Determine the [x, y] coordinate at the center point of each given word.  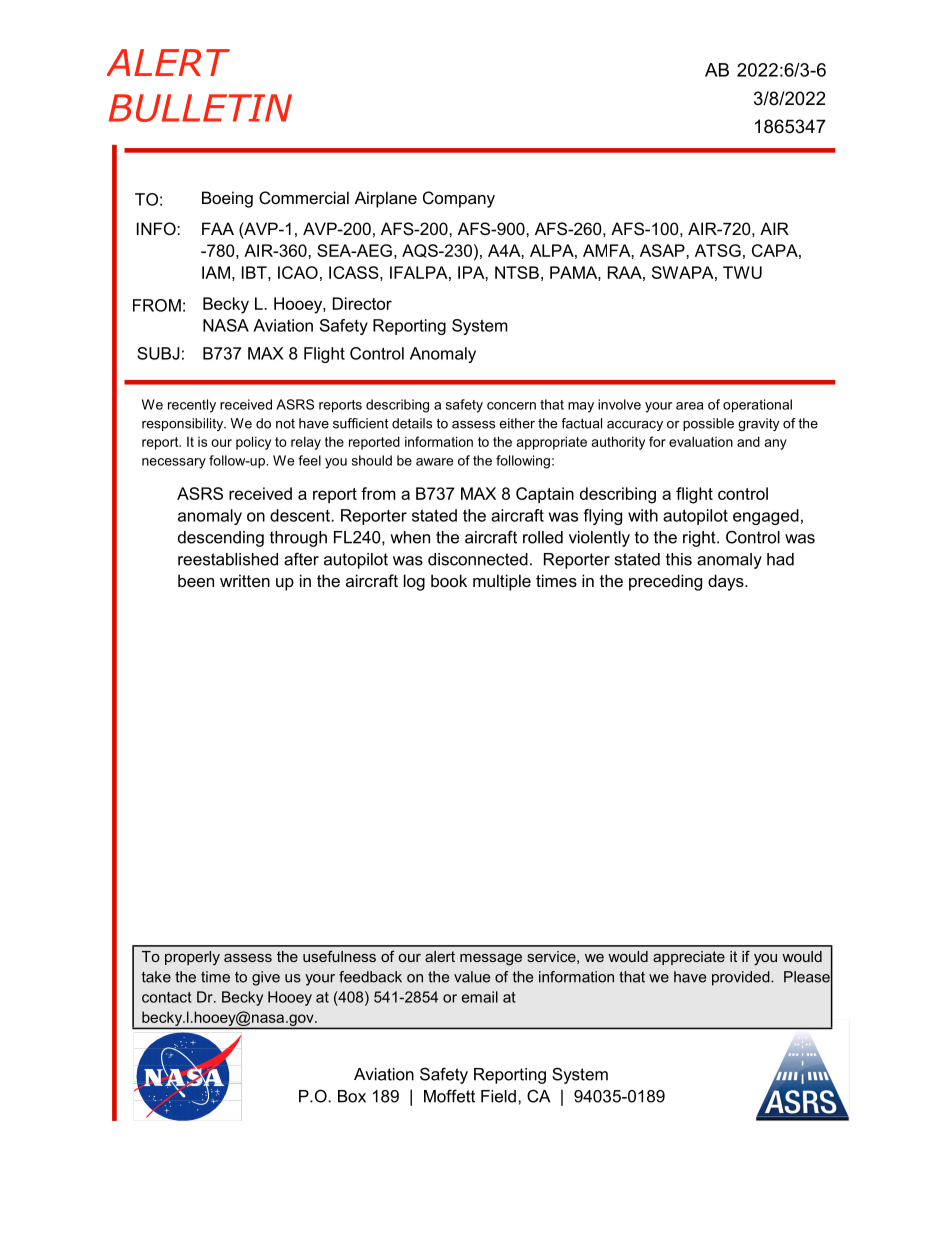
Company [459, 199]
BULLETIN [200, 108]
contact [167, 997]
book [449, 580]
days [727, 582]
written [245, 580]
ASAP [663, 250]
